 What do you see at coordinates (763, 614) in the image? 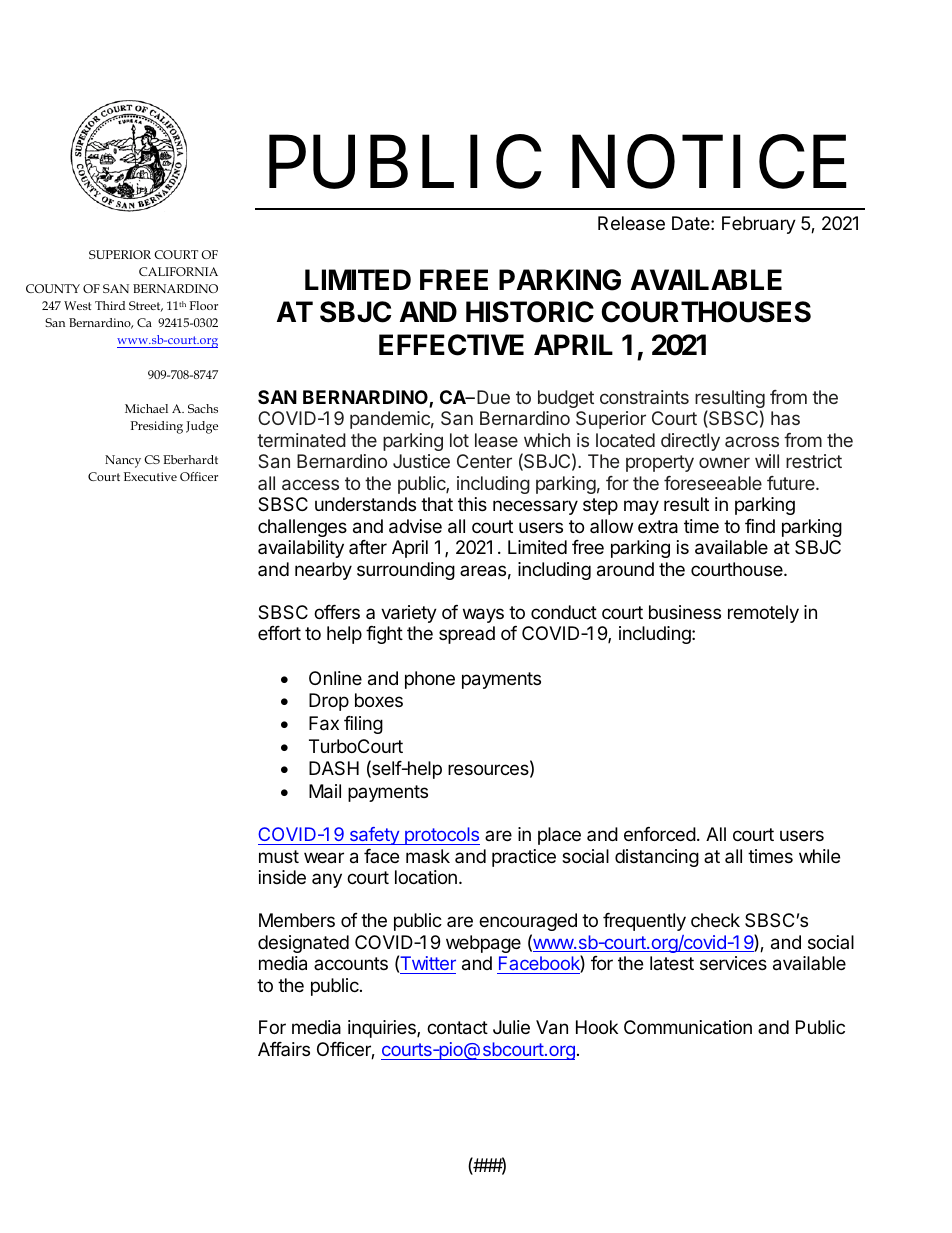
I see `remotely` at bounding box center [763, 614].
